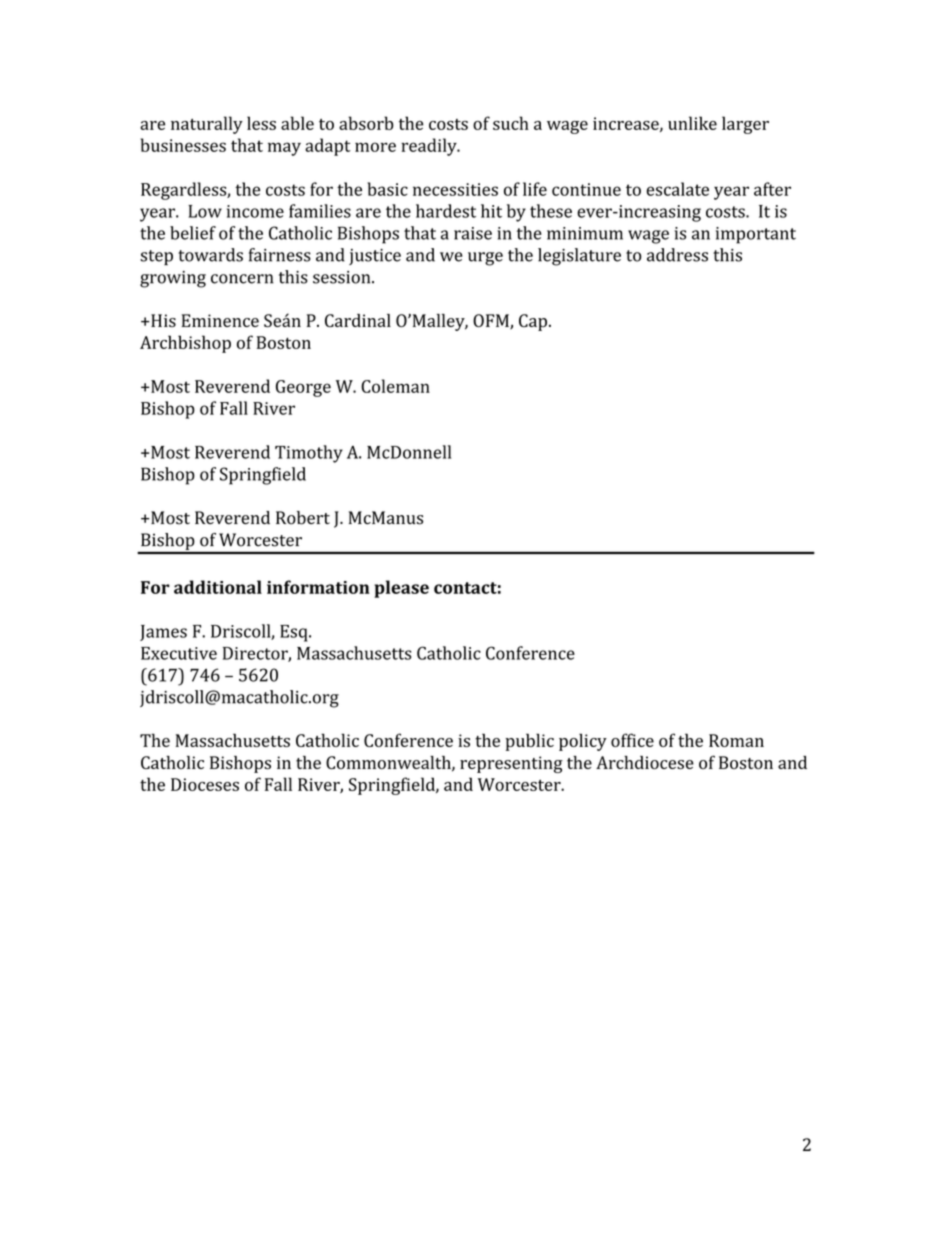 This screenshot has width=952, height=1233. Describe the element at coordinates (492, 322) in the screenshot. I see `OFM` at that location.
